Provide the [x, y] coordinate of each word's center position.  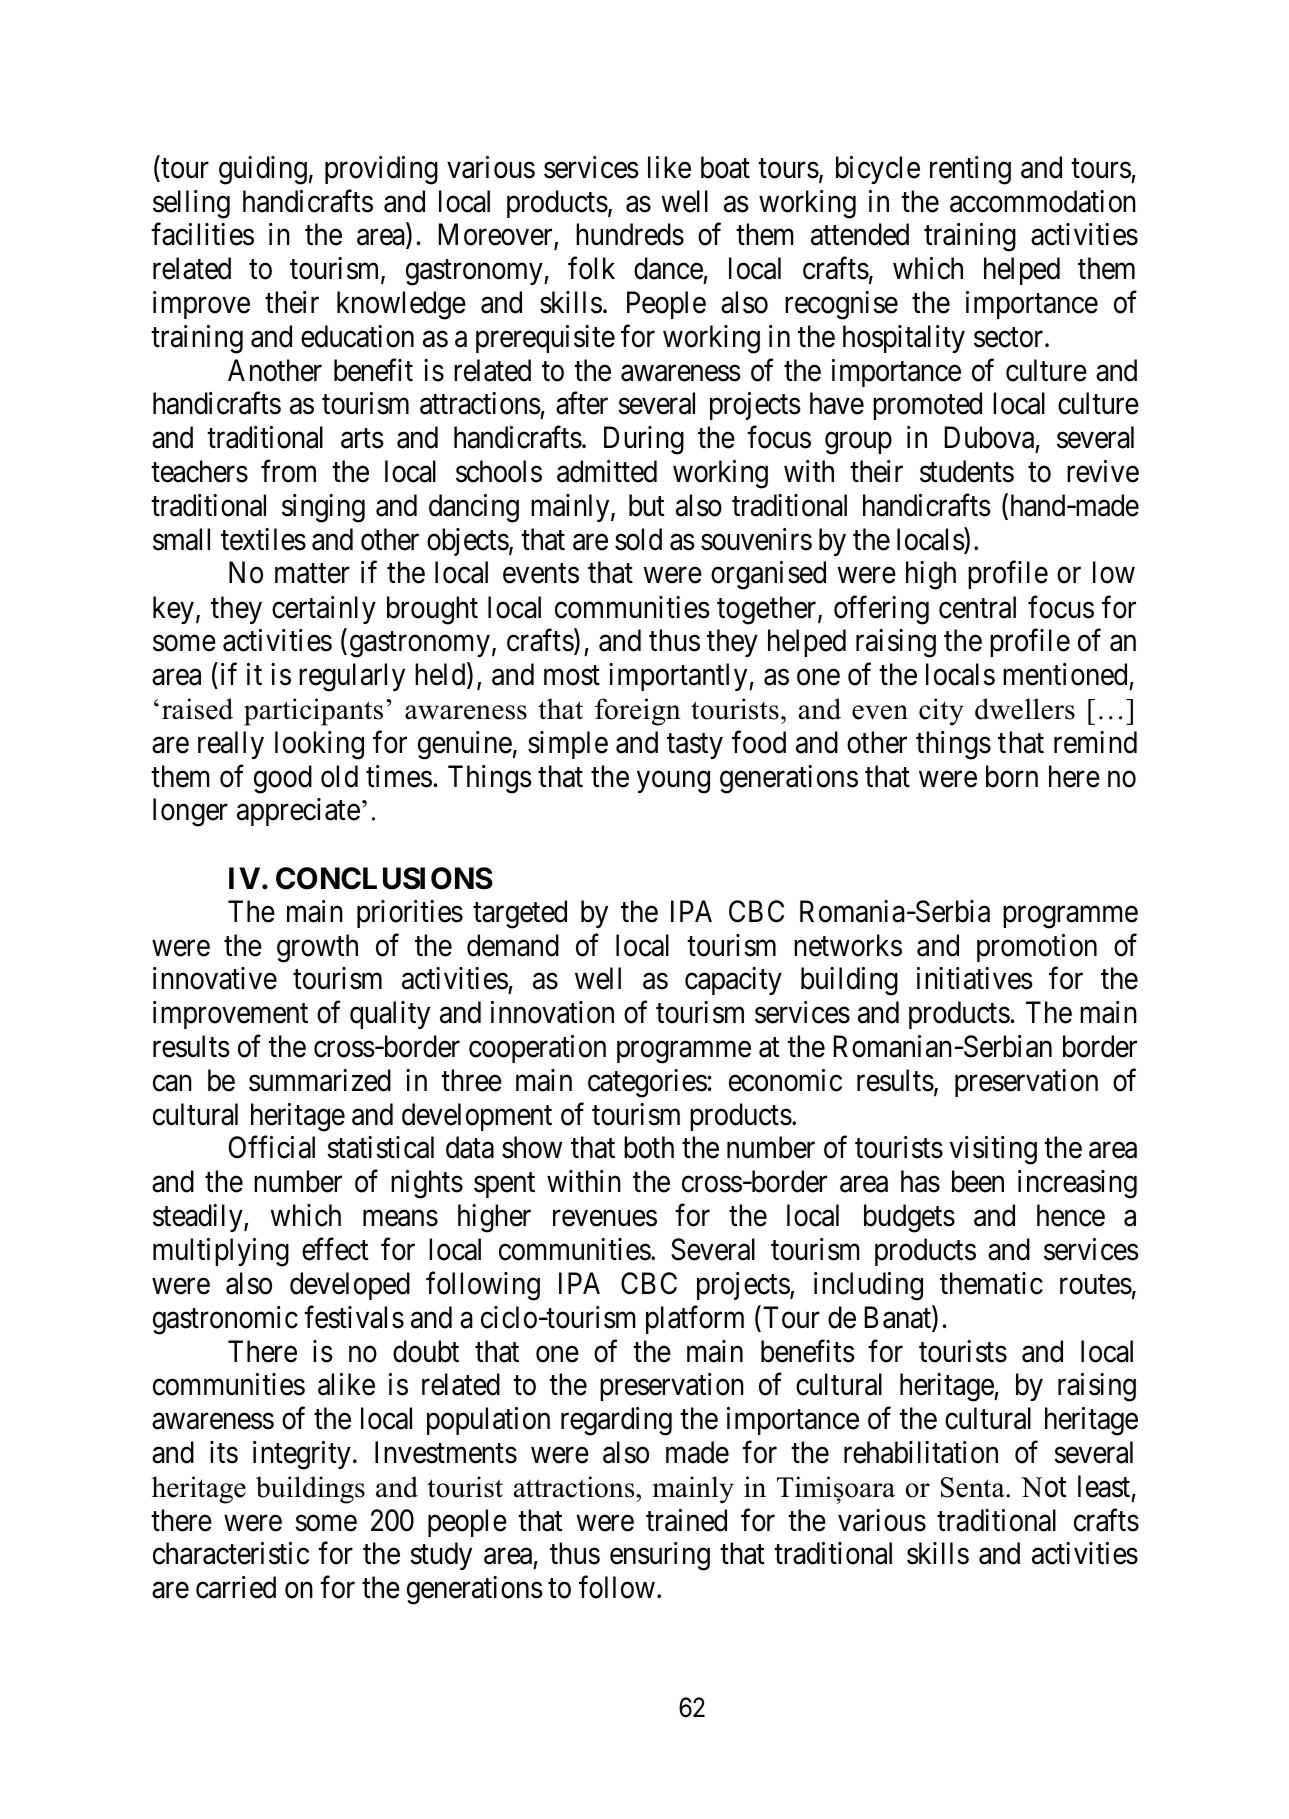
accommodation [1043, 201]
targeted [520, 914]
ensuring [660, 1556]
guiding [263, 170]
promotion [1037, 948]
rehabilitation [921, 1452]
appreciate [298, 812]
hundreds [630, 234]
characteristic [231, 1553]
